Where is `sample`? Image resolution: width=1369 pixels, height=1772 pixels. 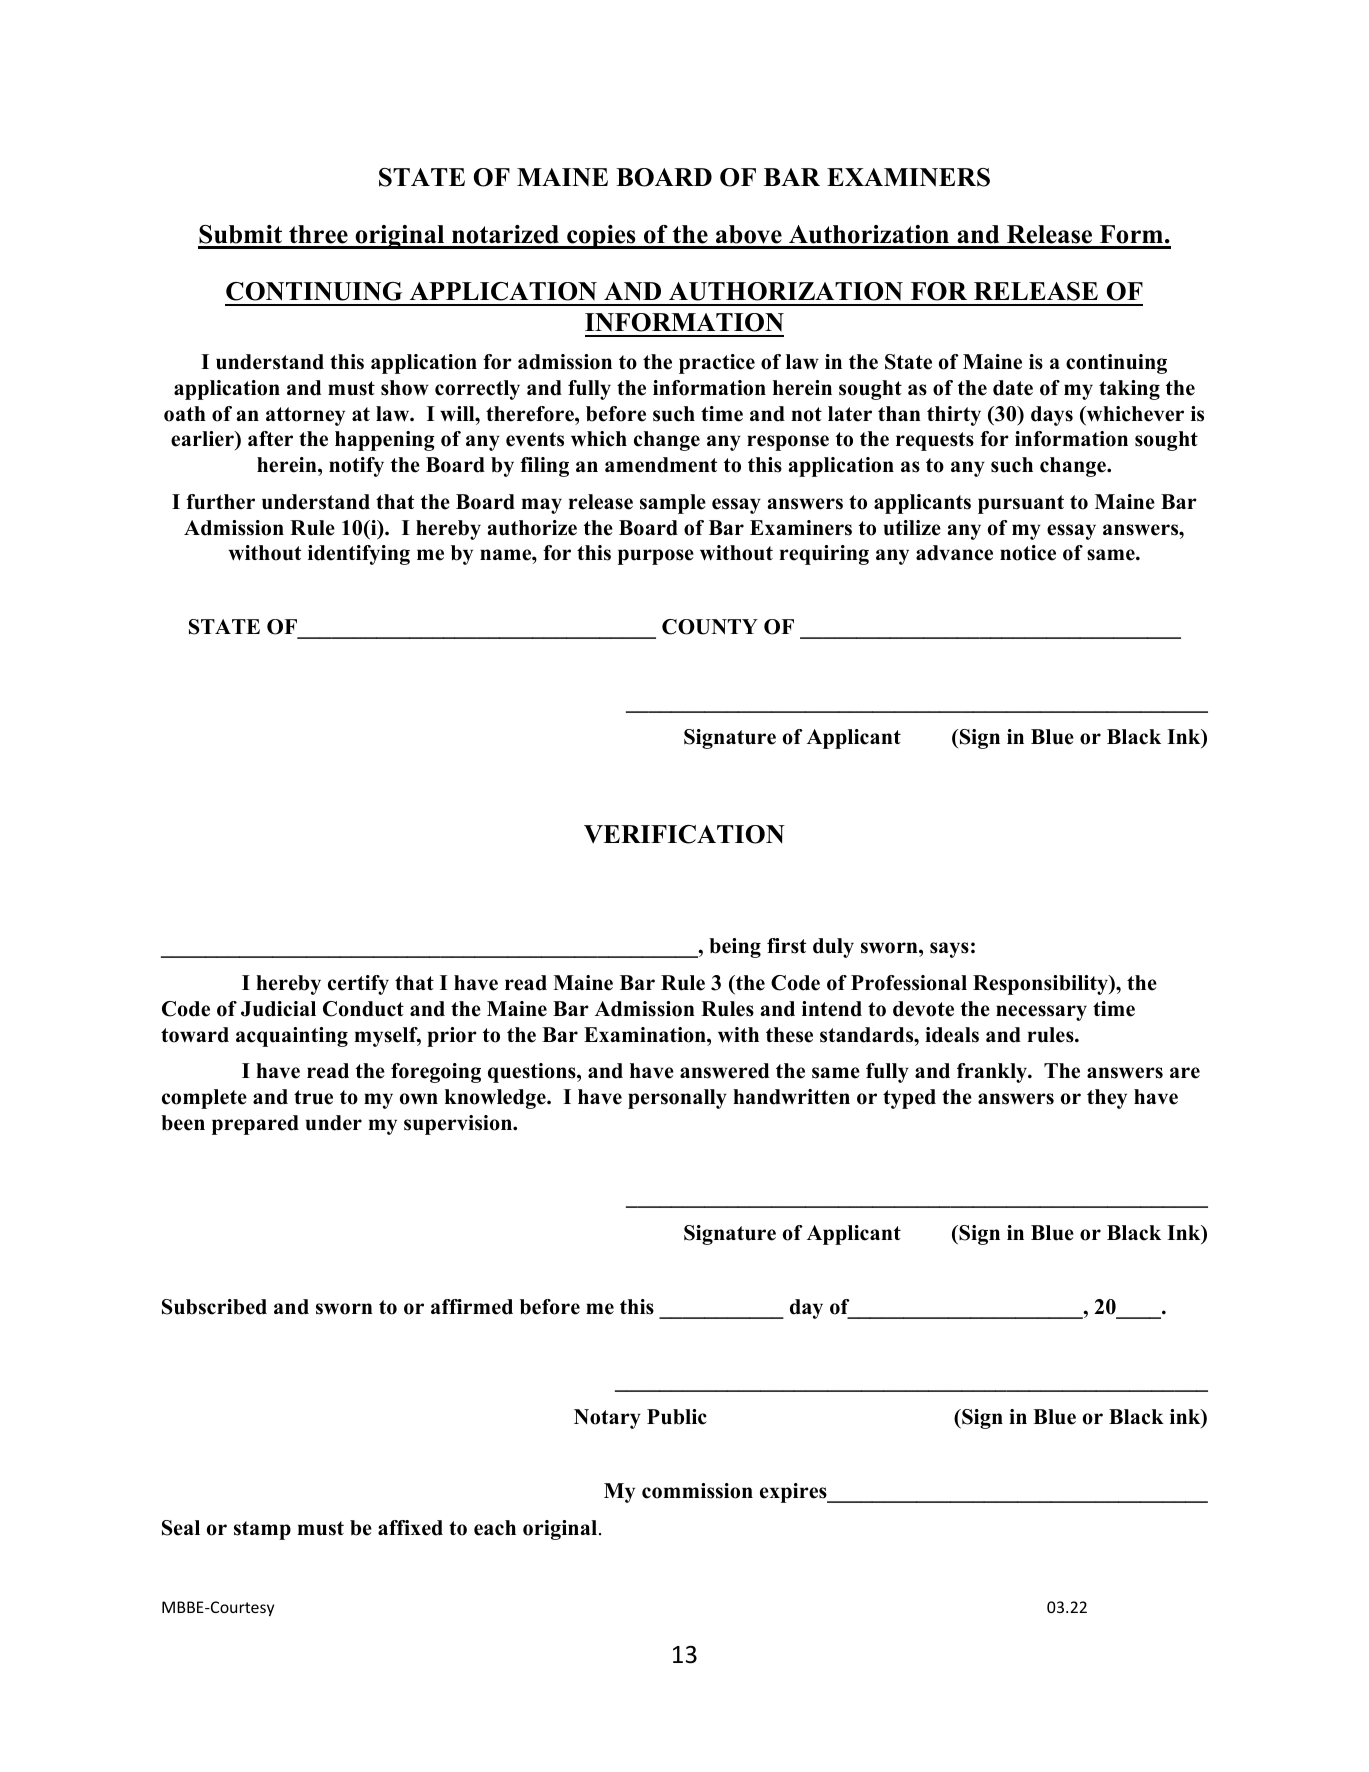 sample is located at coordinates (673, 504).
